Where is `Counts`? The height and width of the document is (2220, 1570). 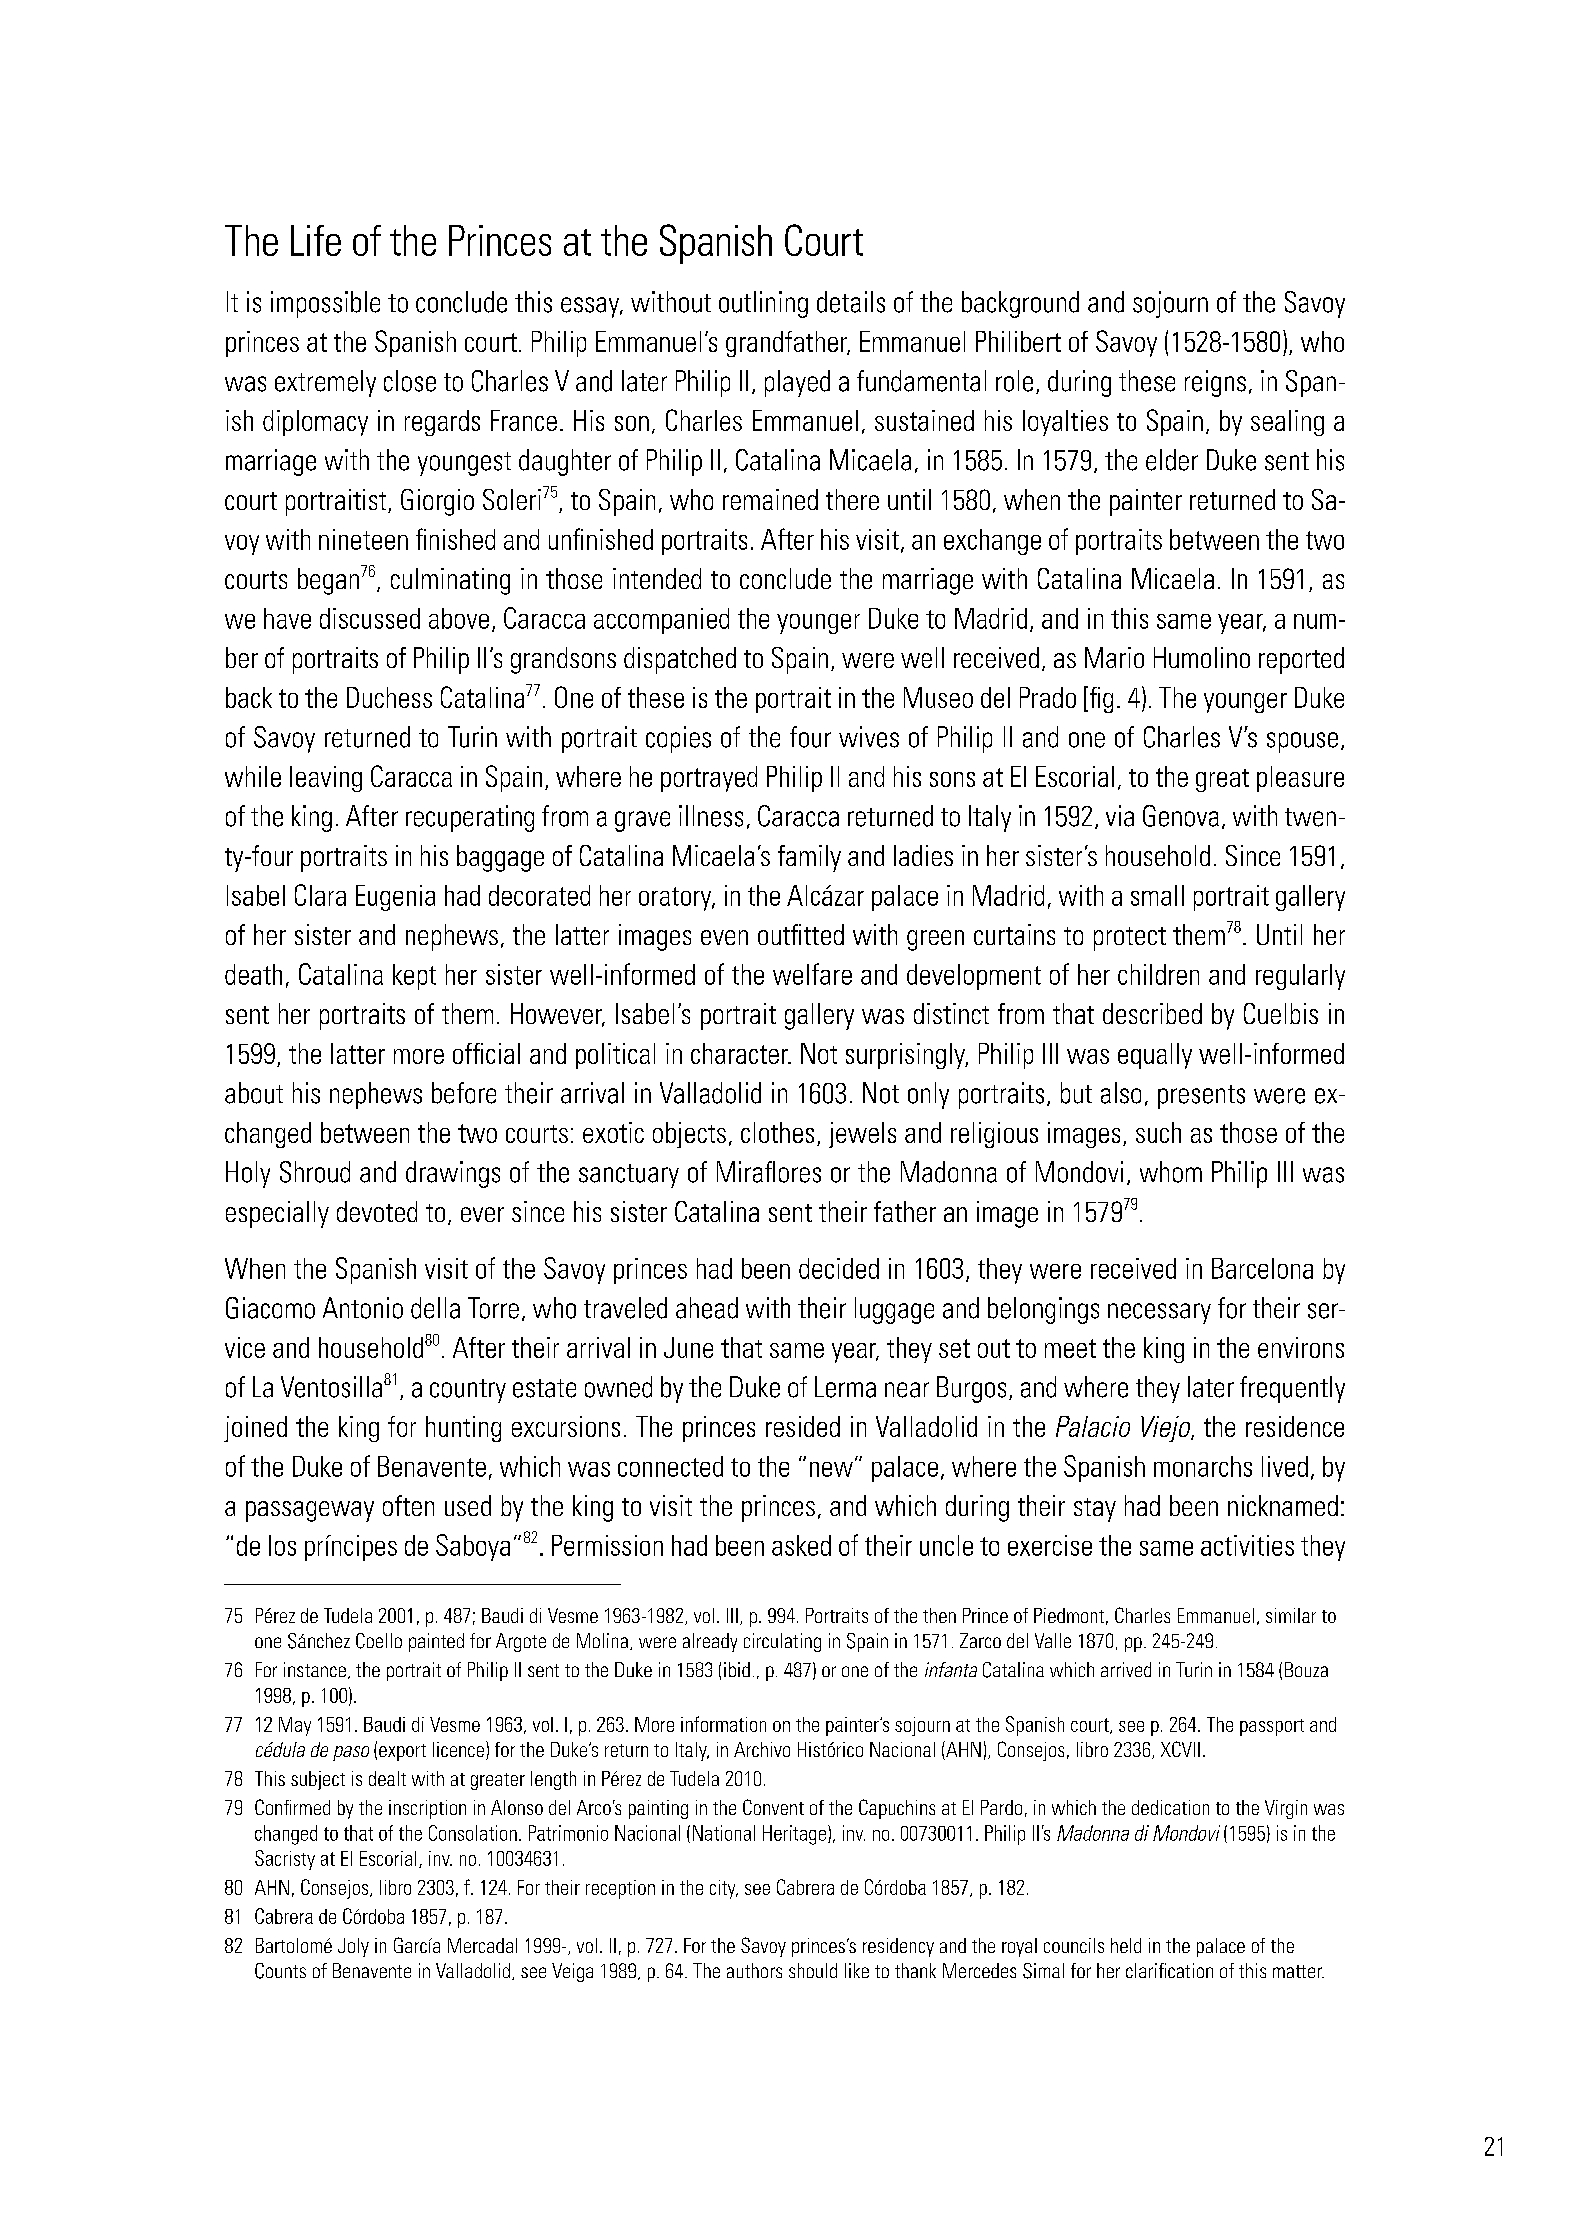
Counts is located at coordinates (280, 1971).
